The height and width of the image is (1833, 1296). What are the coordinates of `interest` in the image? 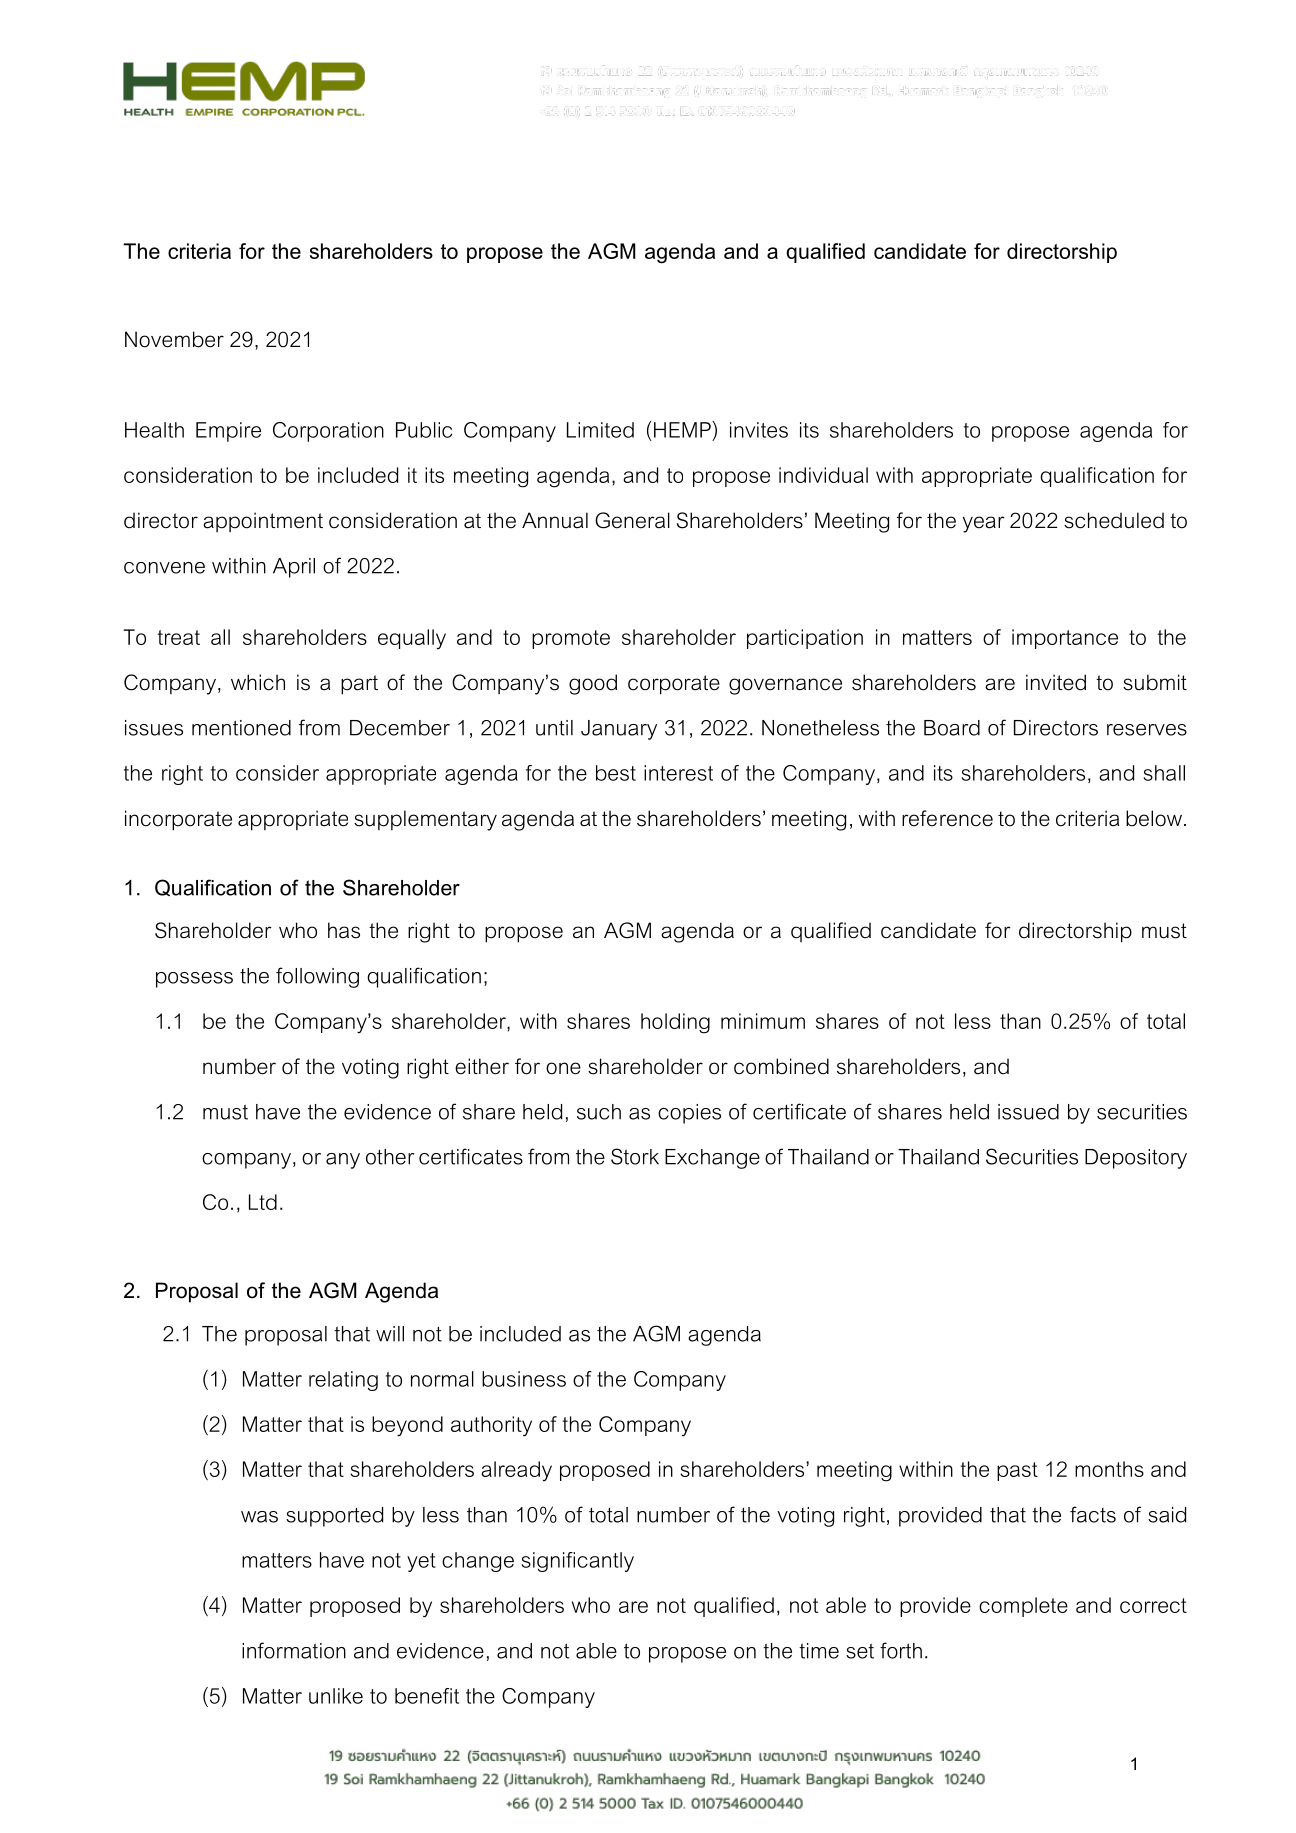 It's located at (678, 773).
